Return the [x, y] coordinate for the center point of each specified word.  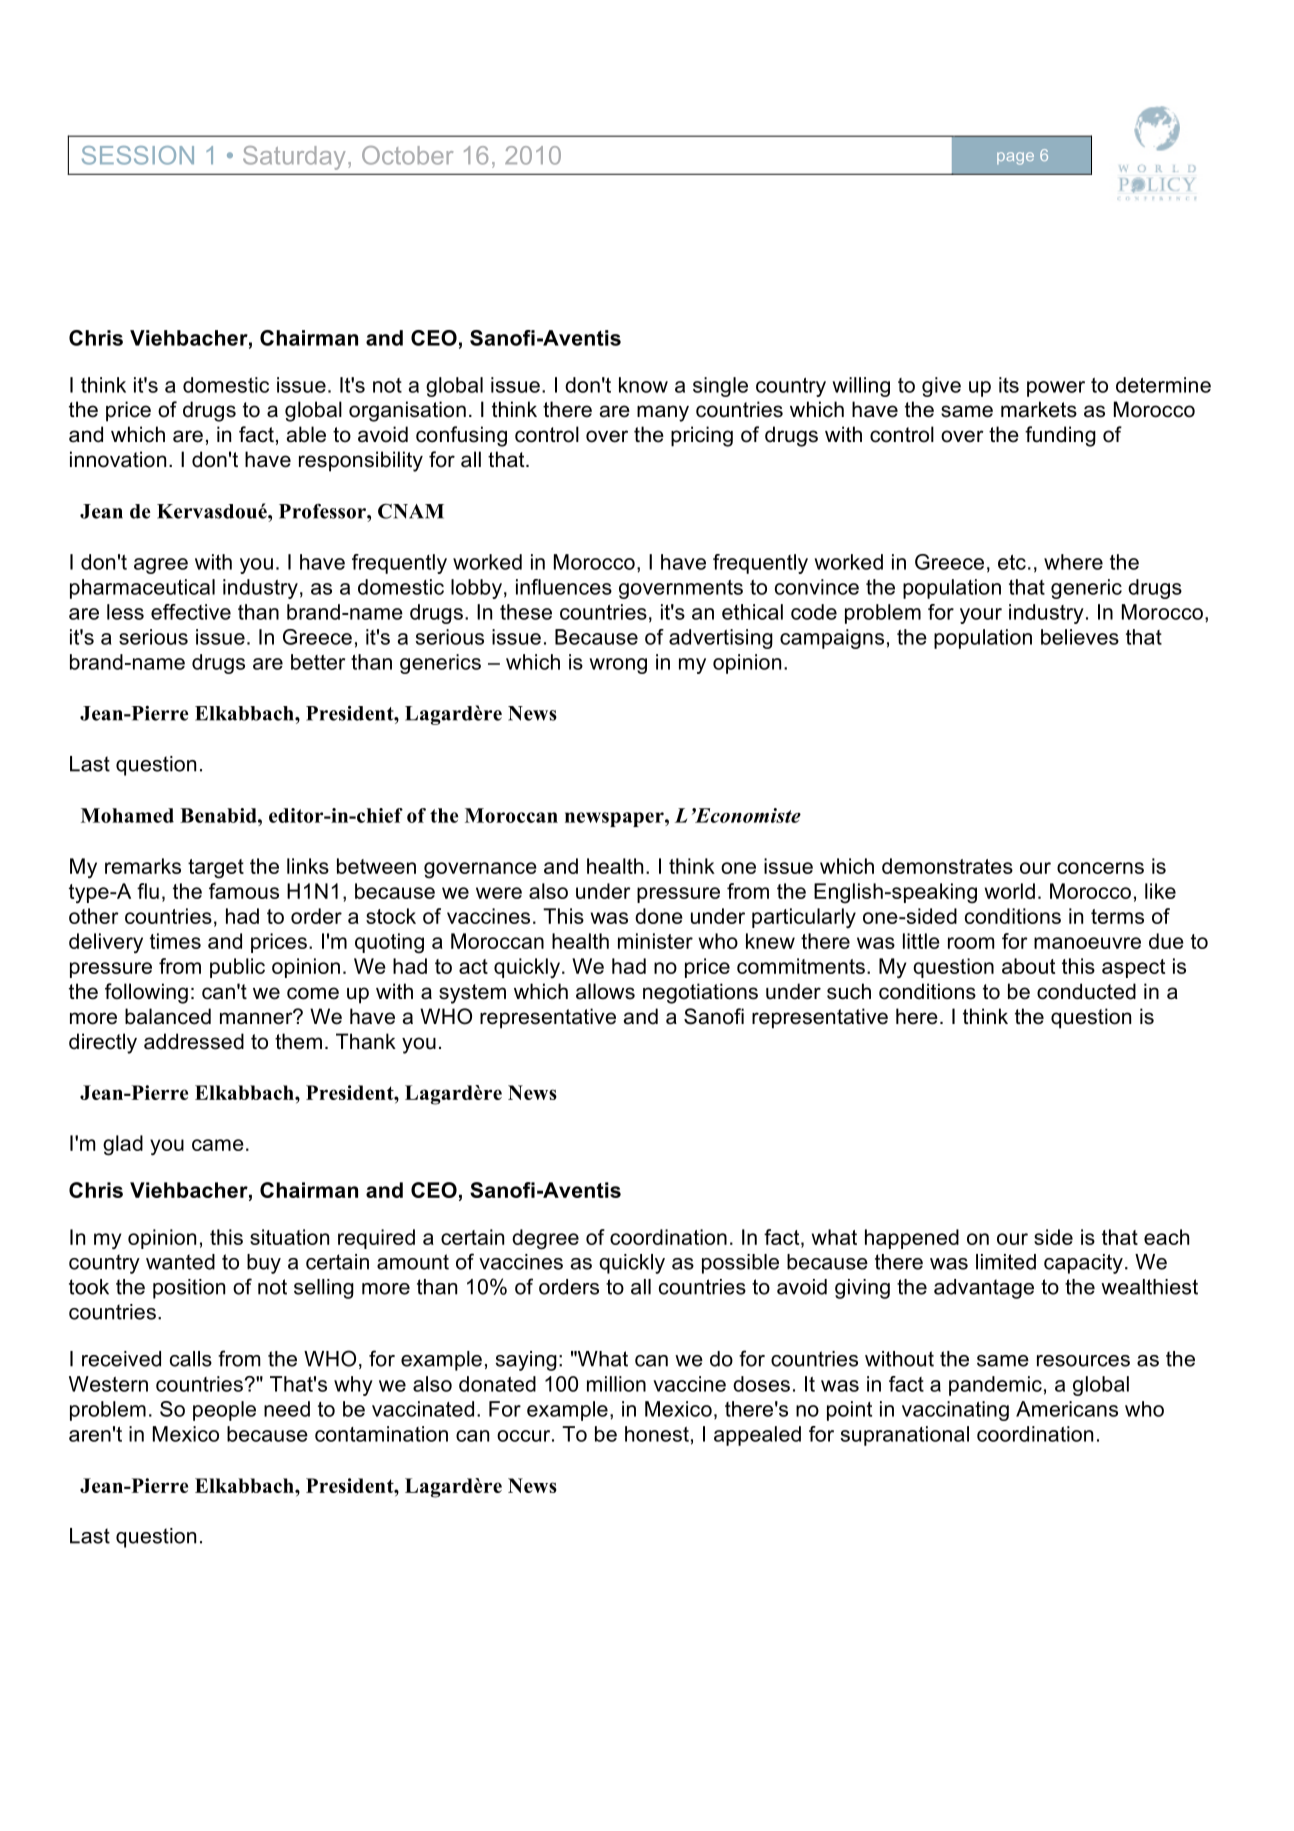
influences [564, 587]
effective [191, 612]
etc [1012, 562]
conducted [1086, 991]
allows [605, 991]
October [407, 155]
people [224, 1411]
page [1015, 158]
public [237, 968]
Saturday [294, 158]
